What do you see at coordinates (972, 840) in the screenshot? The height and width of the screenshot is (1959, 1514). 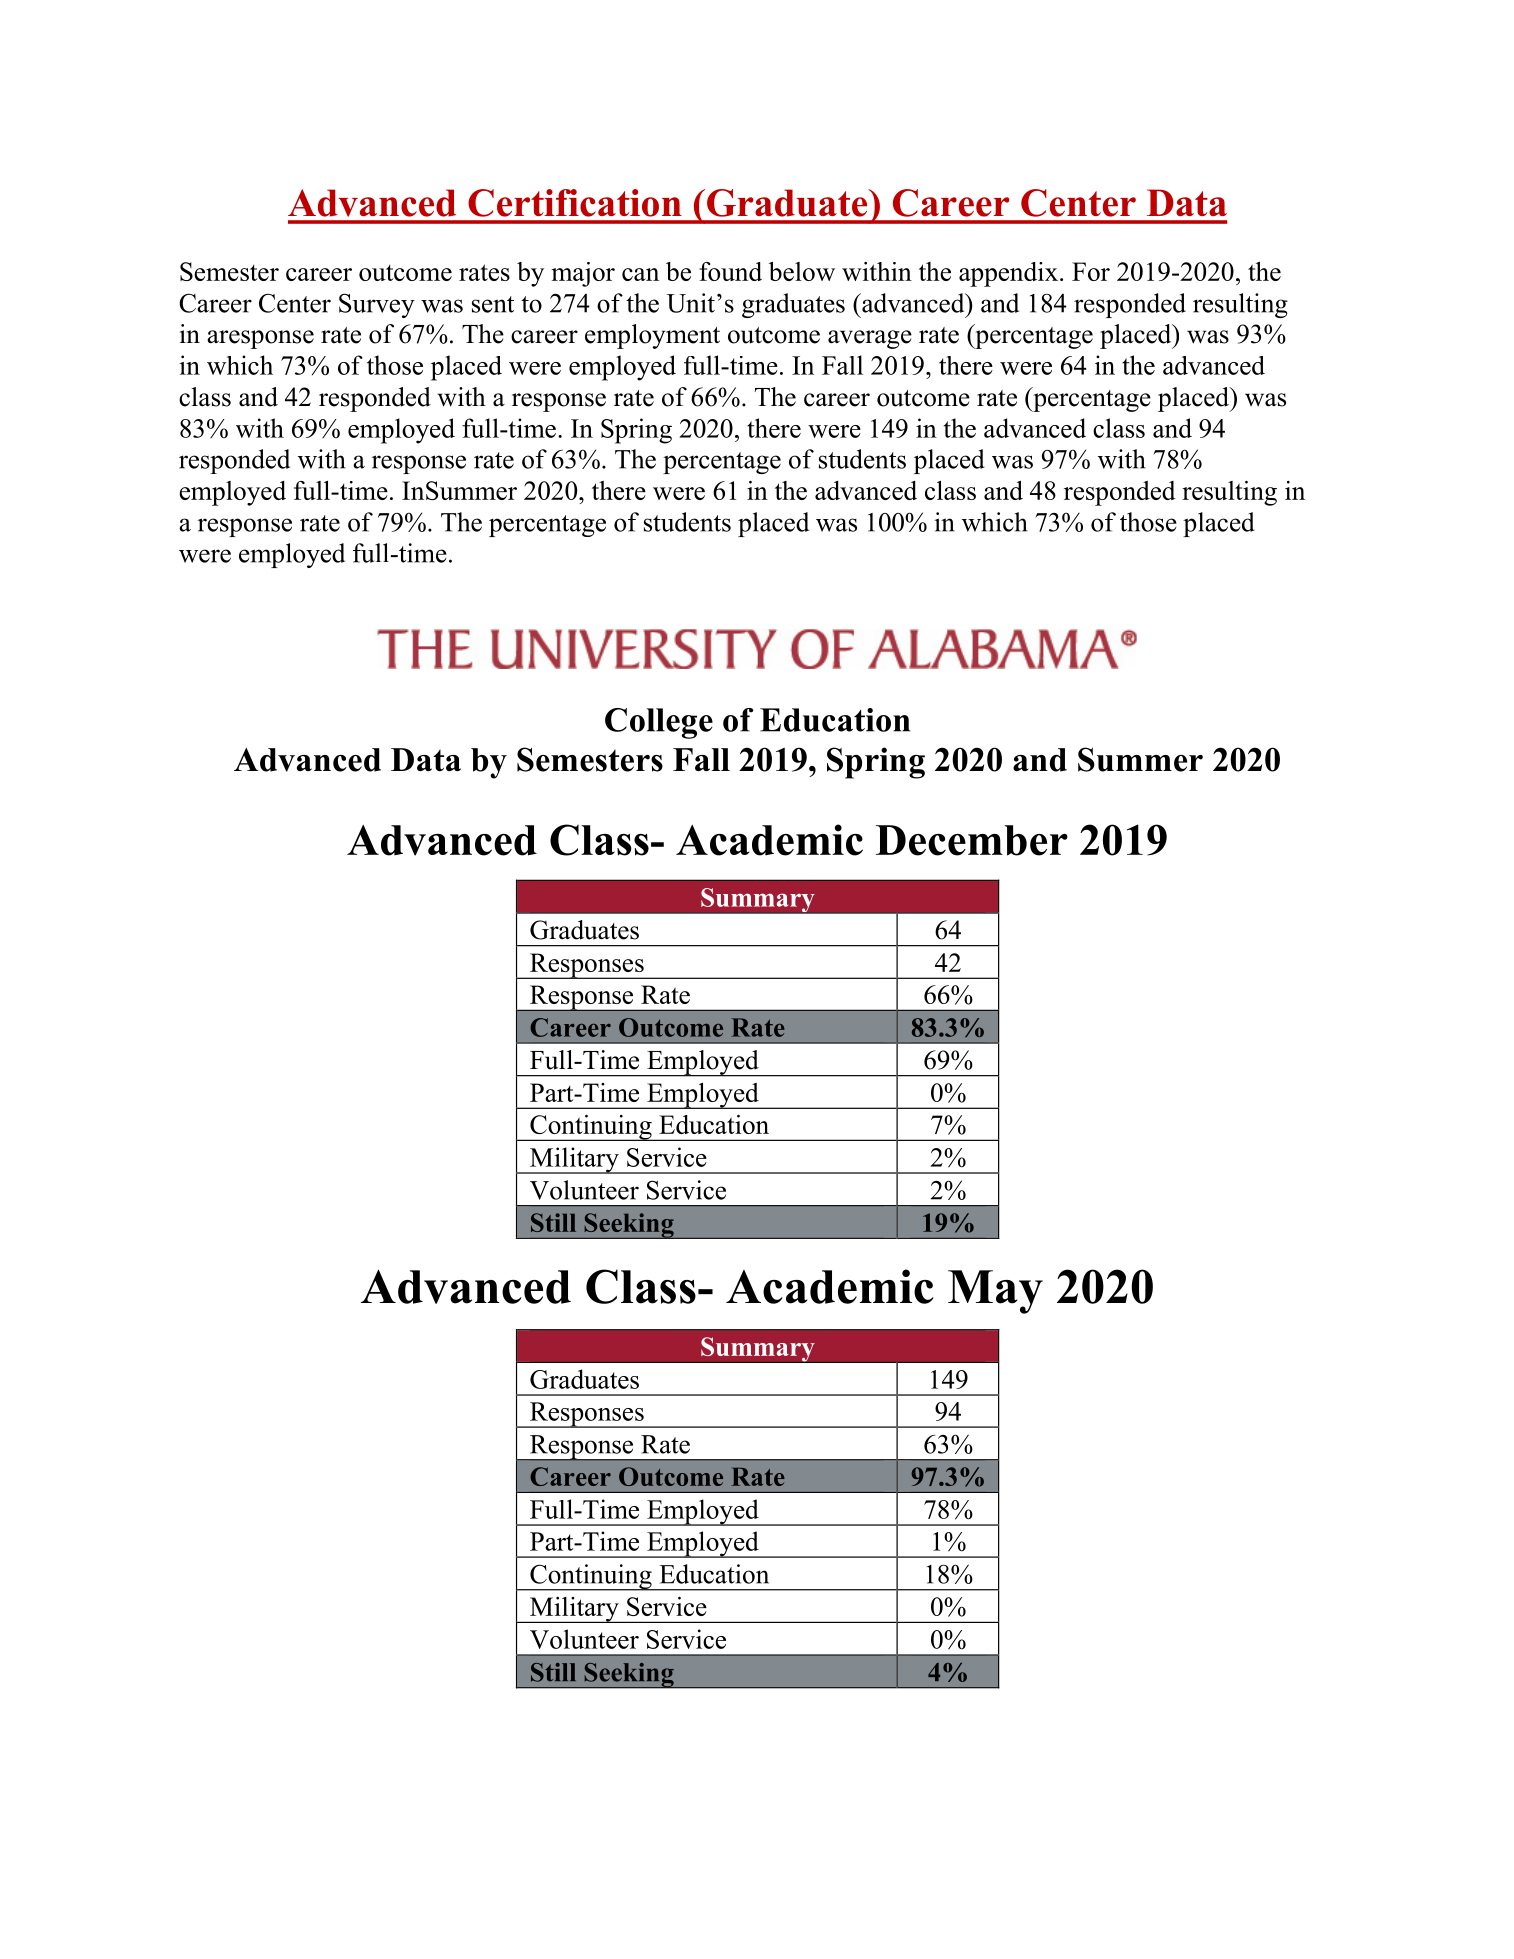 I see `December` at bounding box center [972, 840].
